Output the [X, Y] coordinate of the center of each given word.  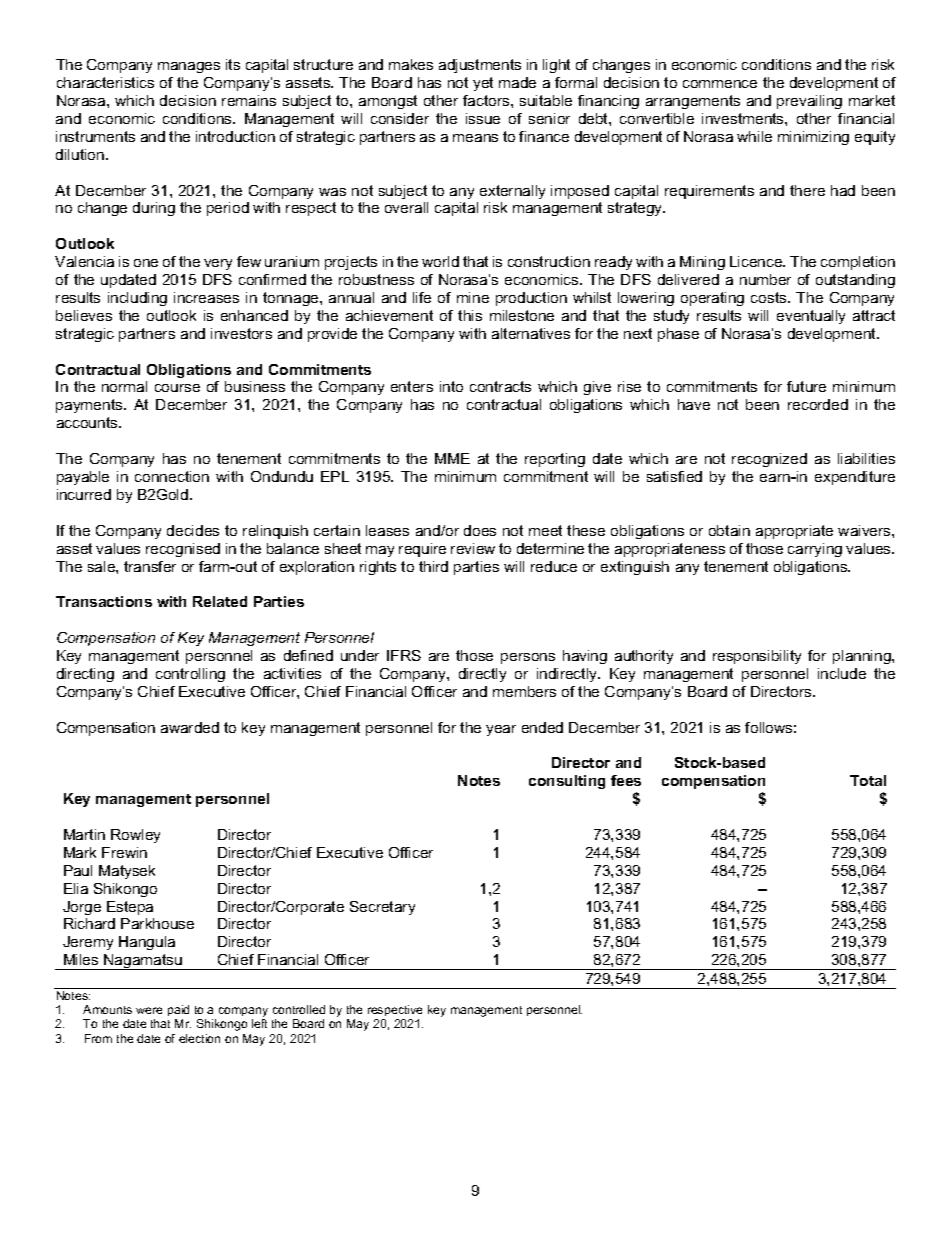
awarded [190, 727]
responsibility [757, 657]
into [451, 386]
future [806, 386]
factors [487, 100]
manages [189, 67]
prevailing [809, 102]
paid [178, 1012]
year [501, 730]
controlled [299, 1009]
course [177, 388]
